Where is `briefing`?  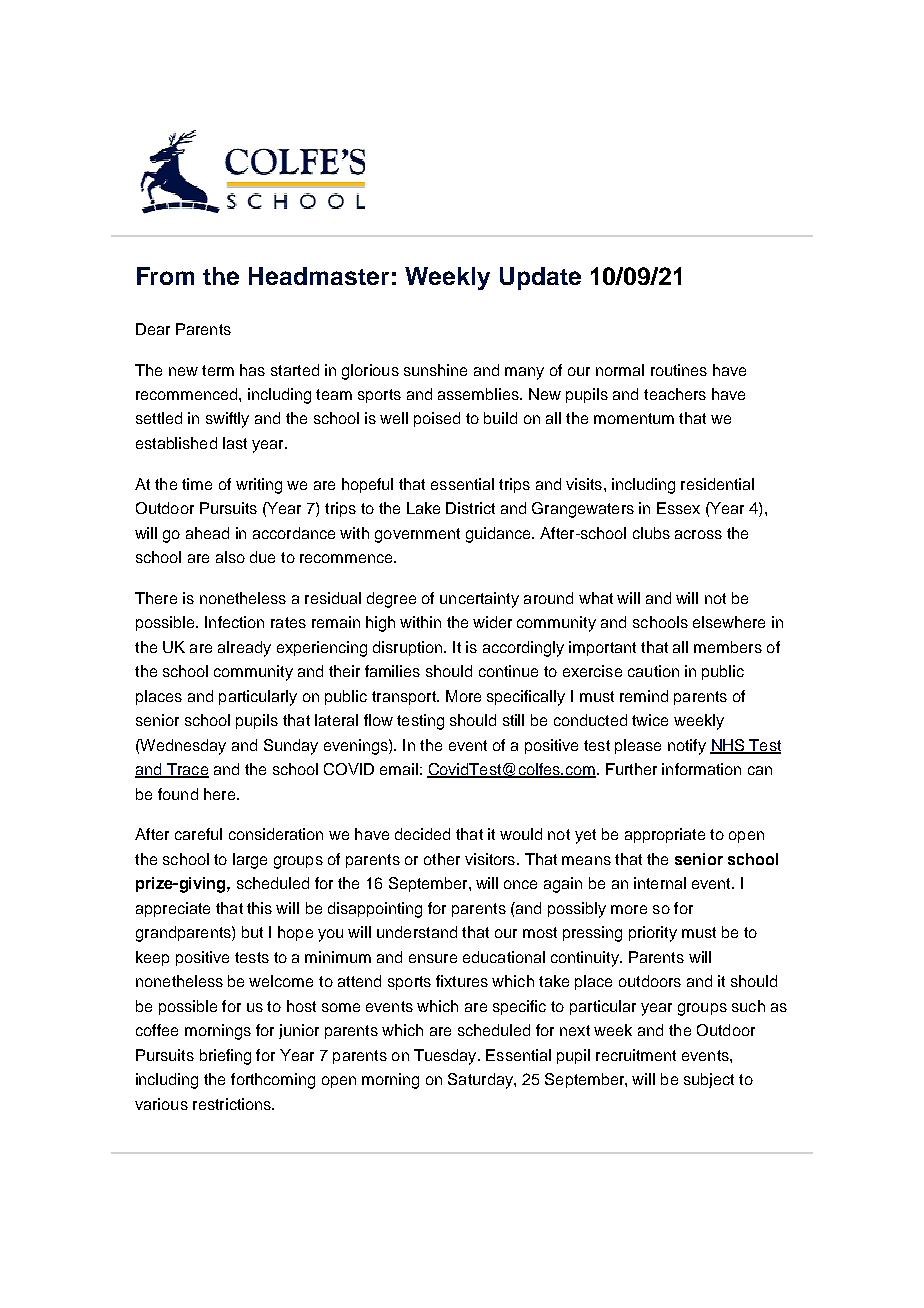
briefing is located at coordinates (225, 1057).
